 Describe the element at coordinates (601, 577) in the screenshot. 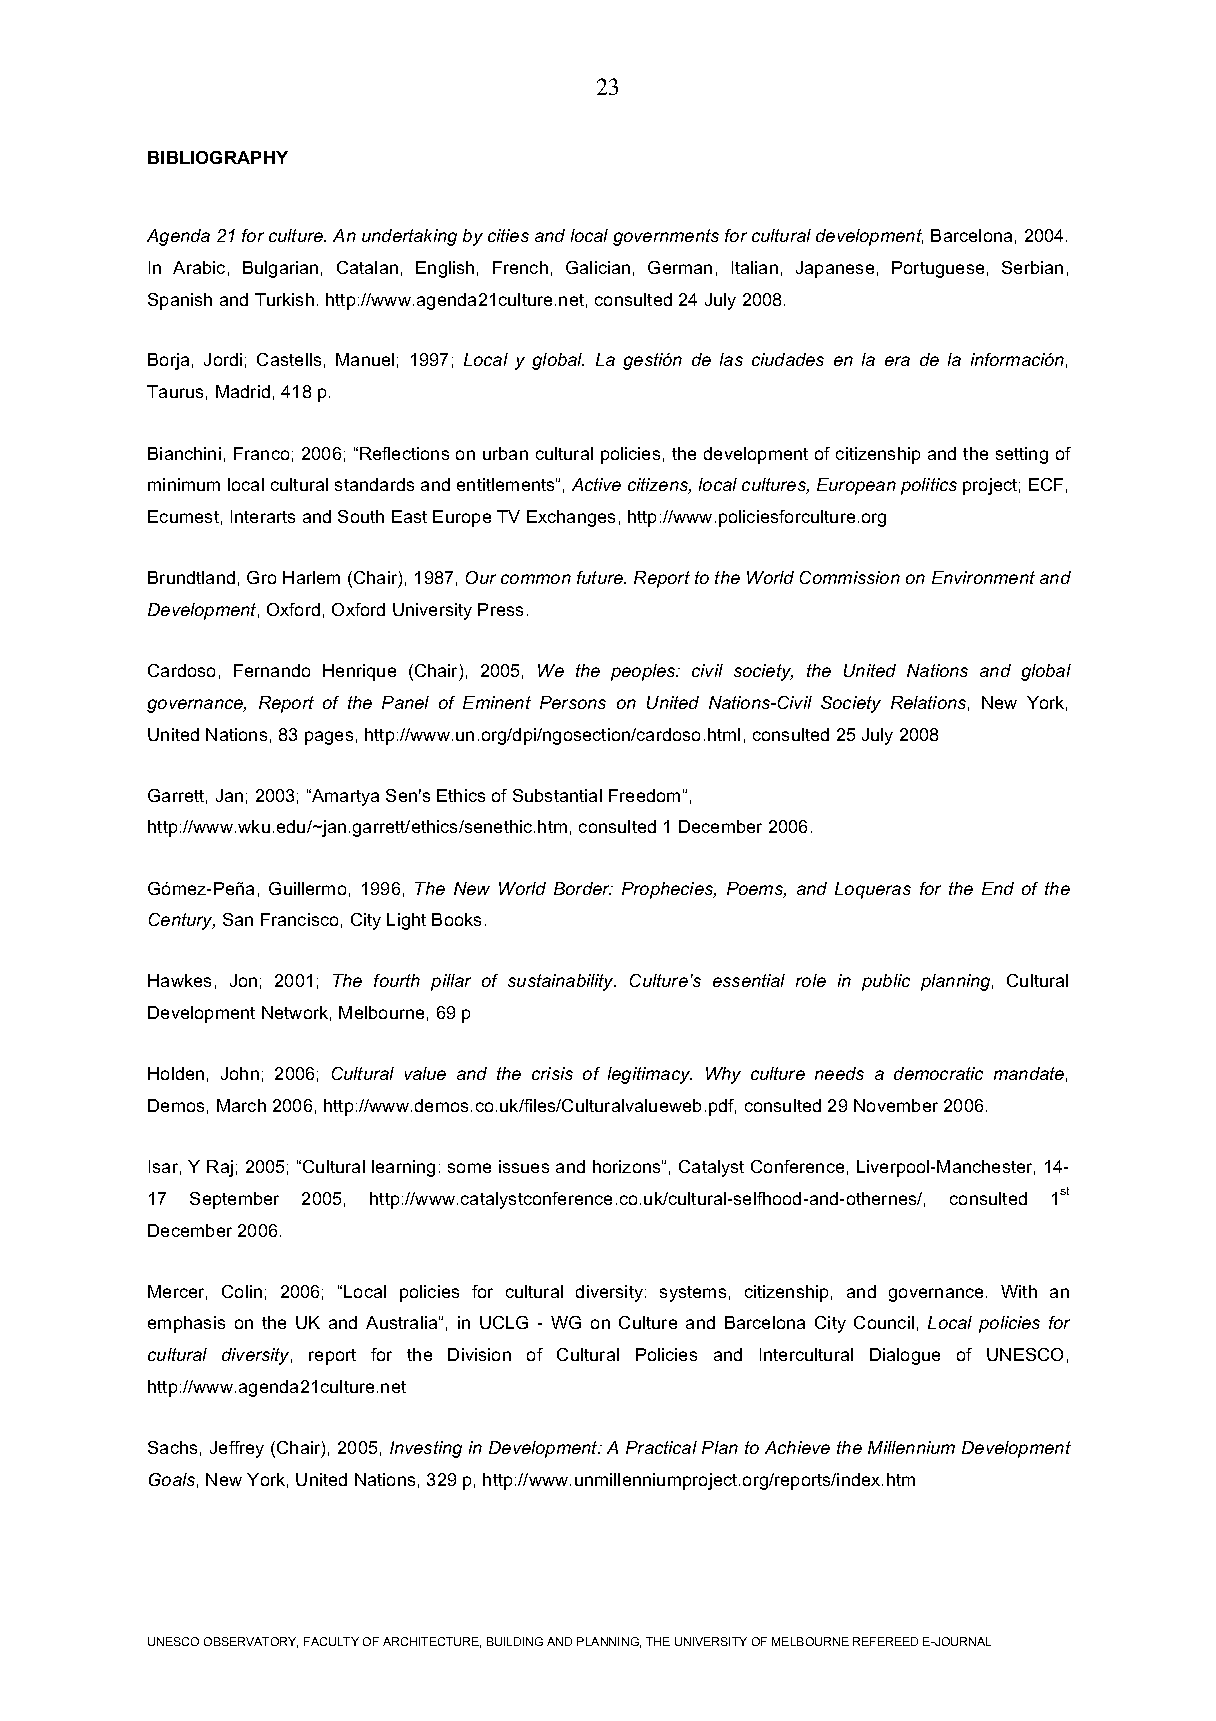

I see `future` at that location.
